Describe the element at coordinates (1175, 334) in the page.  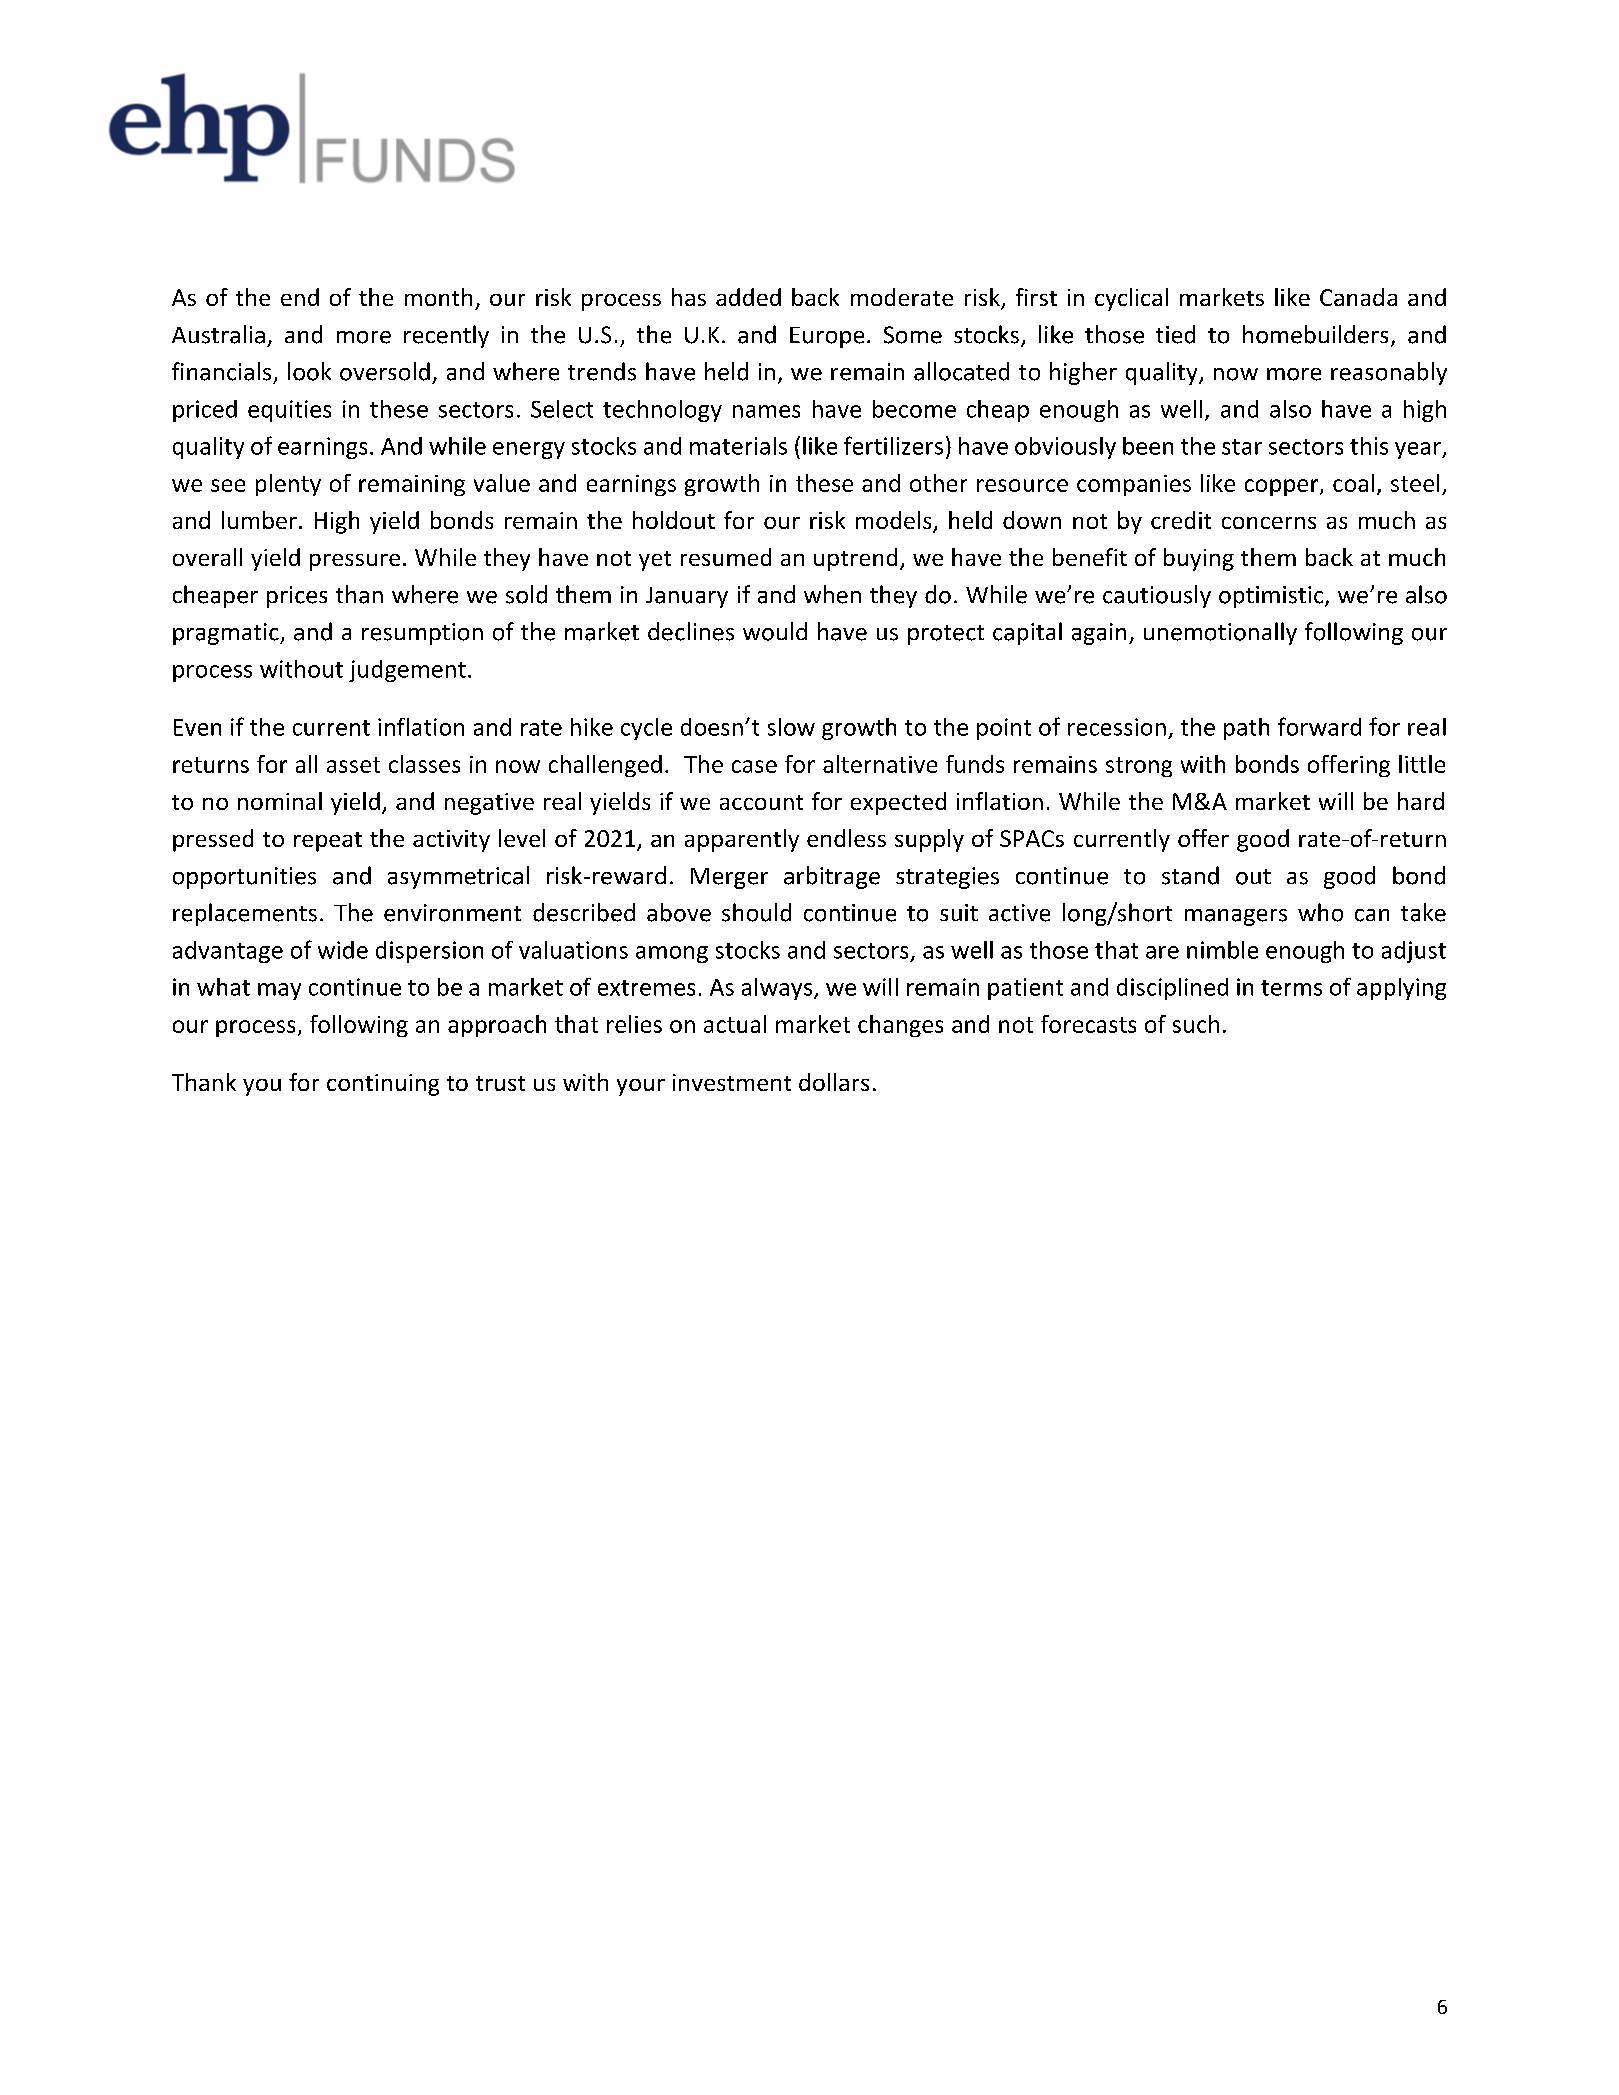
I see `tied` at that location.
